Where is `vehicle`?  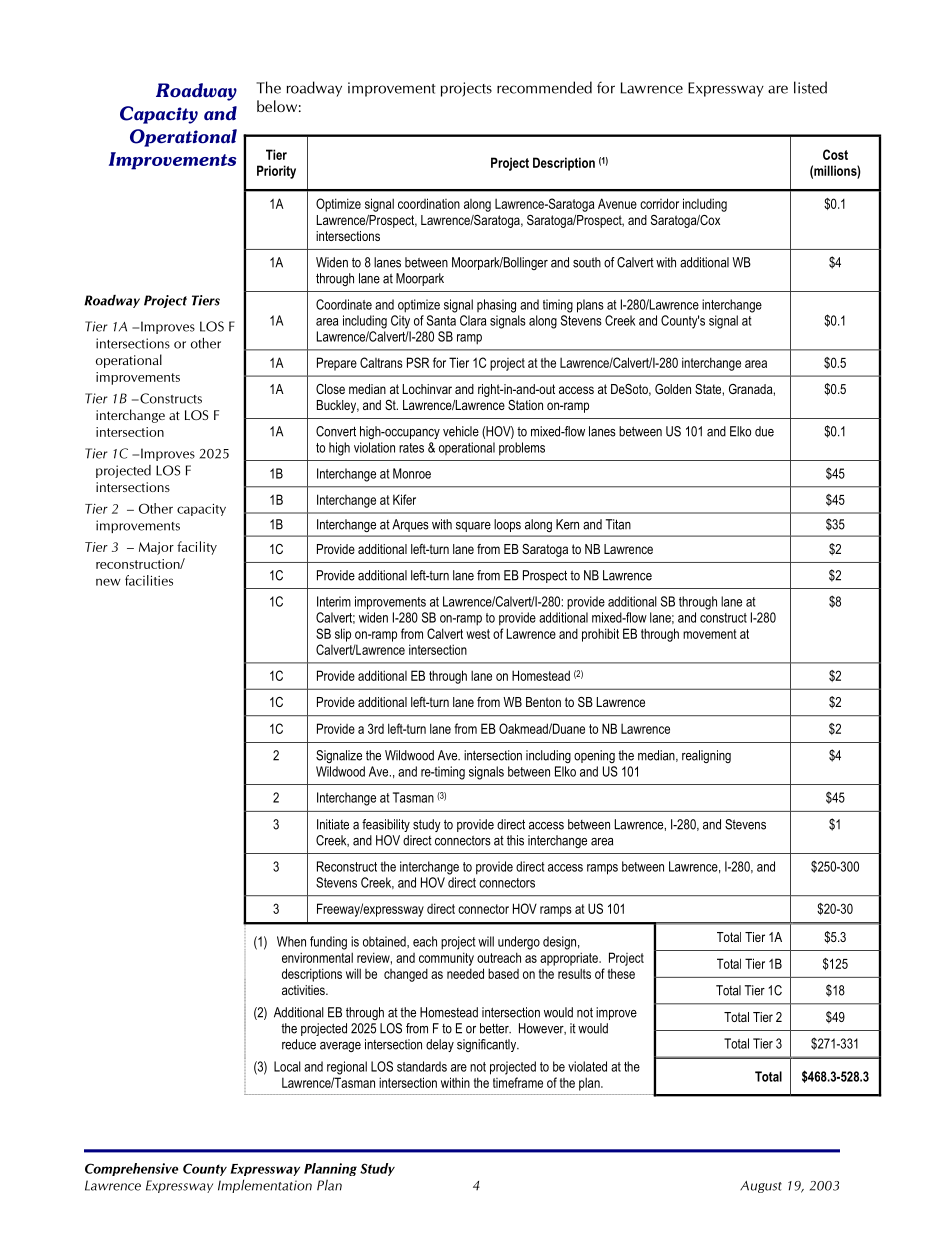
vehicle is located at coordinates (461, 431).
